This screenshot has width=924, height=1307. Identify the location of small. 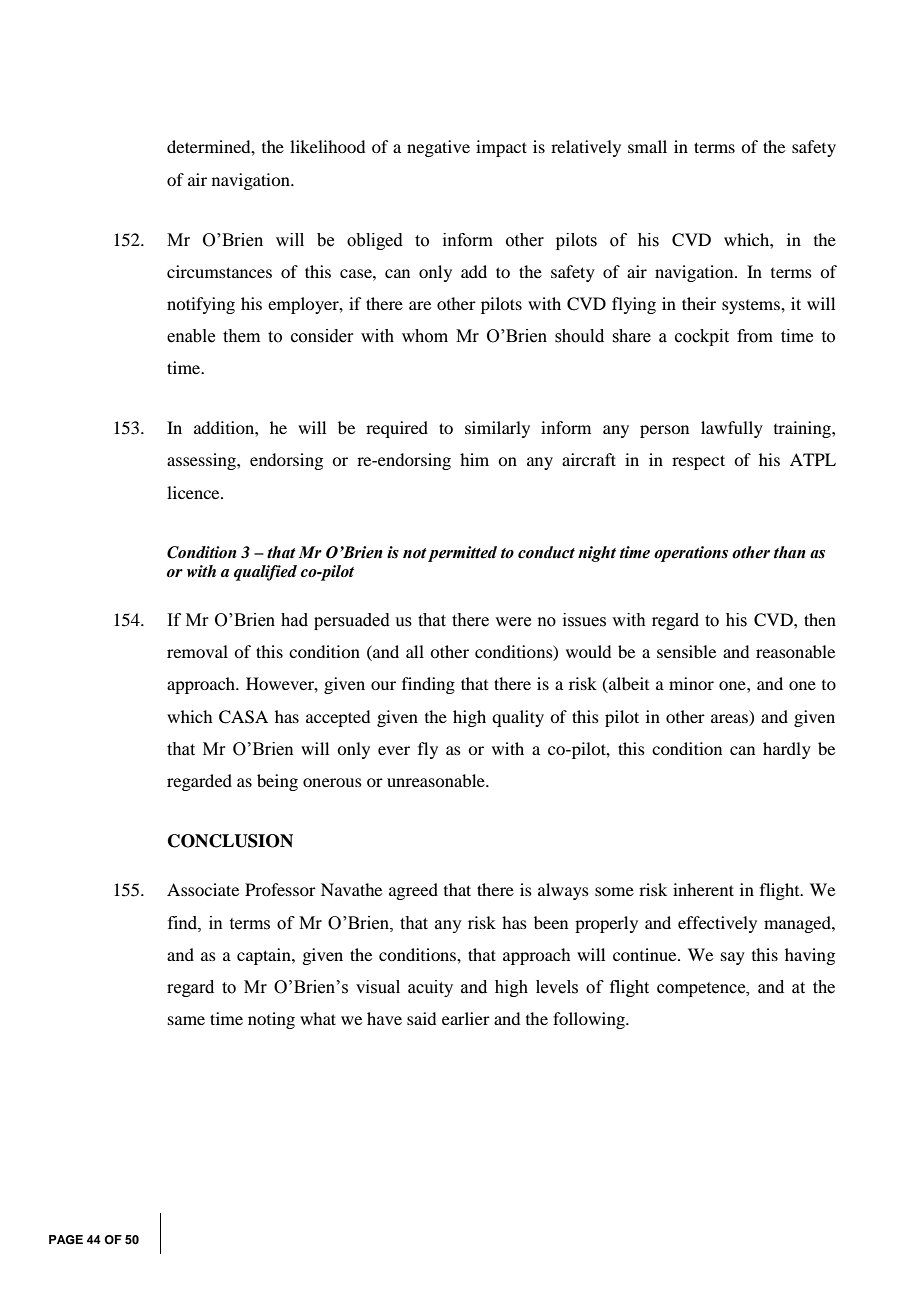
(647, 146).
